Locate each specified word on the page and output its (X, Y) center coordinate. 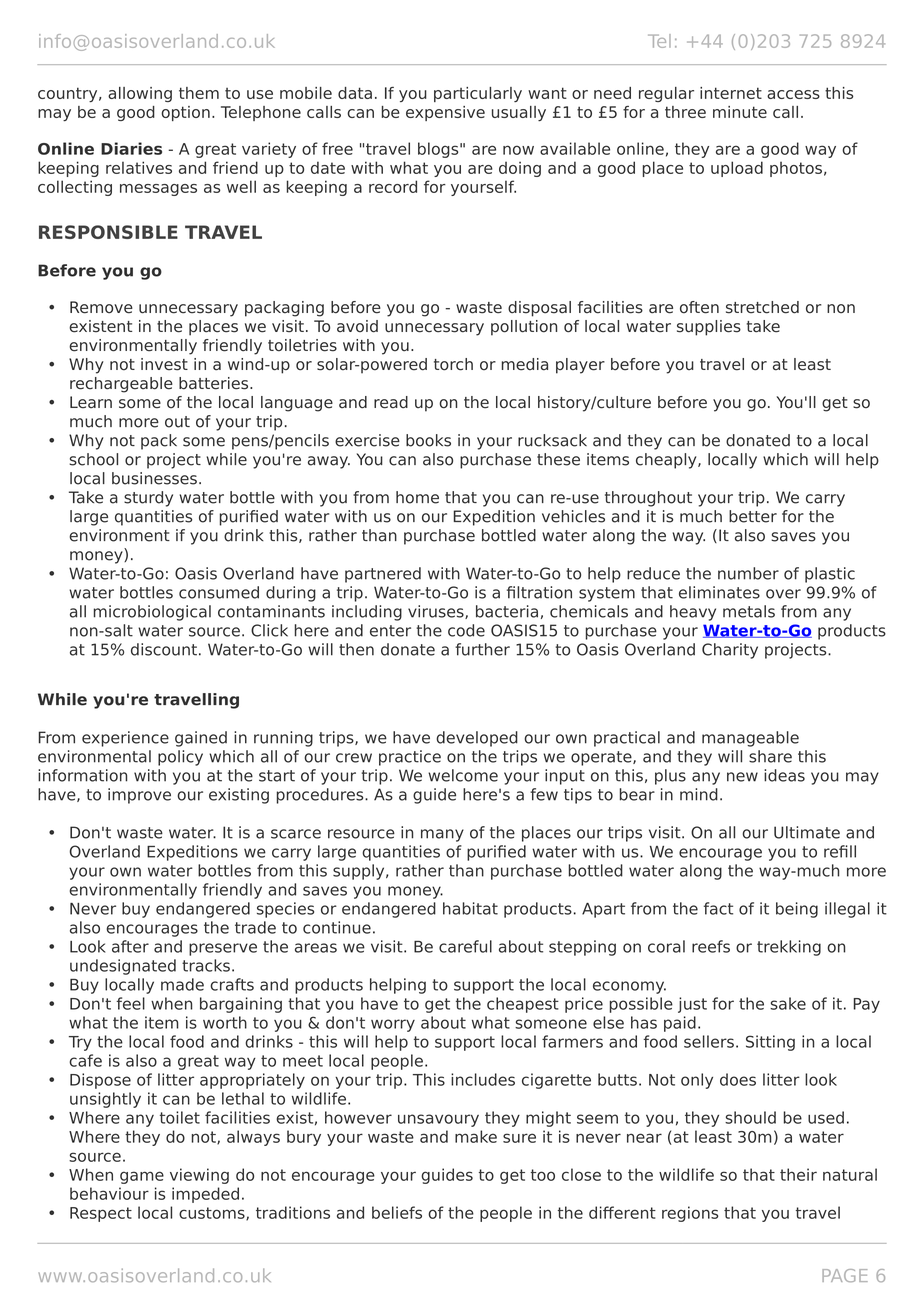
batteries (215, 383)
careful (465, 946)
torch (453, 364)
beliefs (397, 1212)
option (185, 113)
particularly (478, 94)
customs (213, 1214)
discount (164, 649)
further (482, 649)
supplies (709, 328)
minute (740, 112)
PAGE (845, 1275)
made (182, 984)
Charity (730, 651)
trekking (789, 948)
